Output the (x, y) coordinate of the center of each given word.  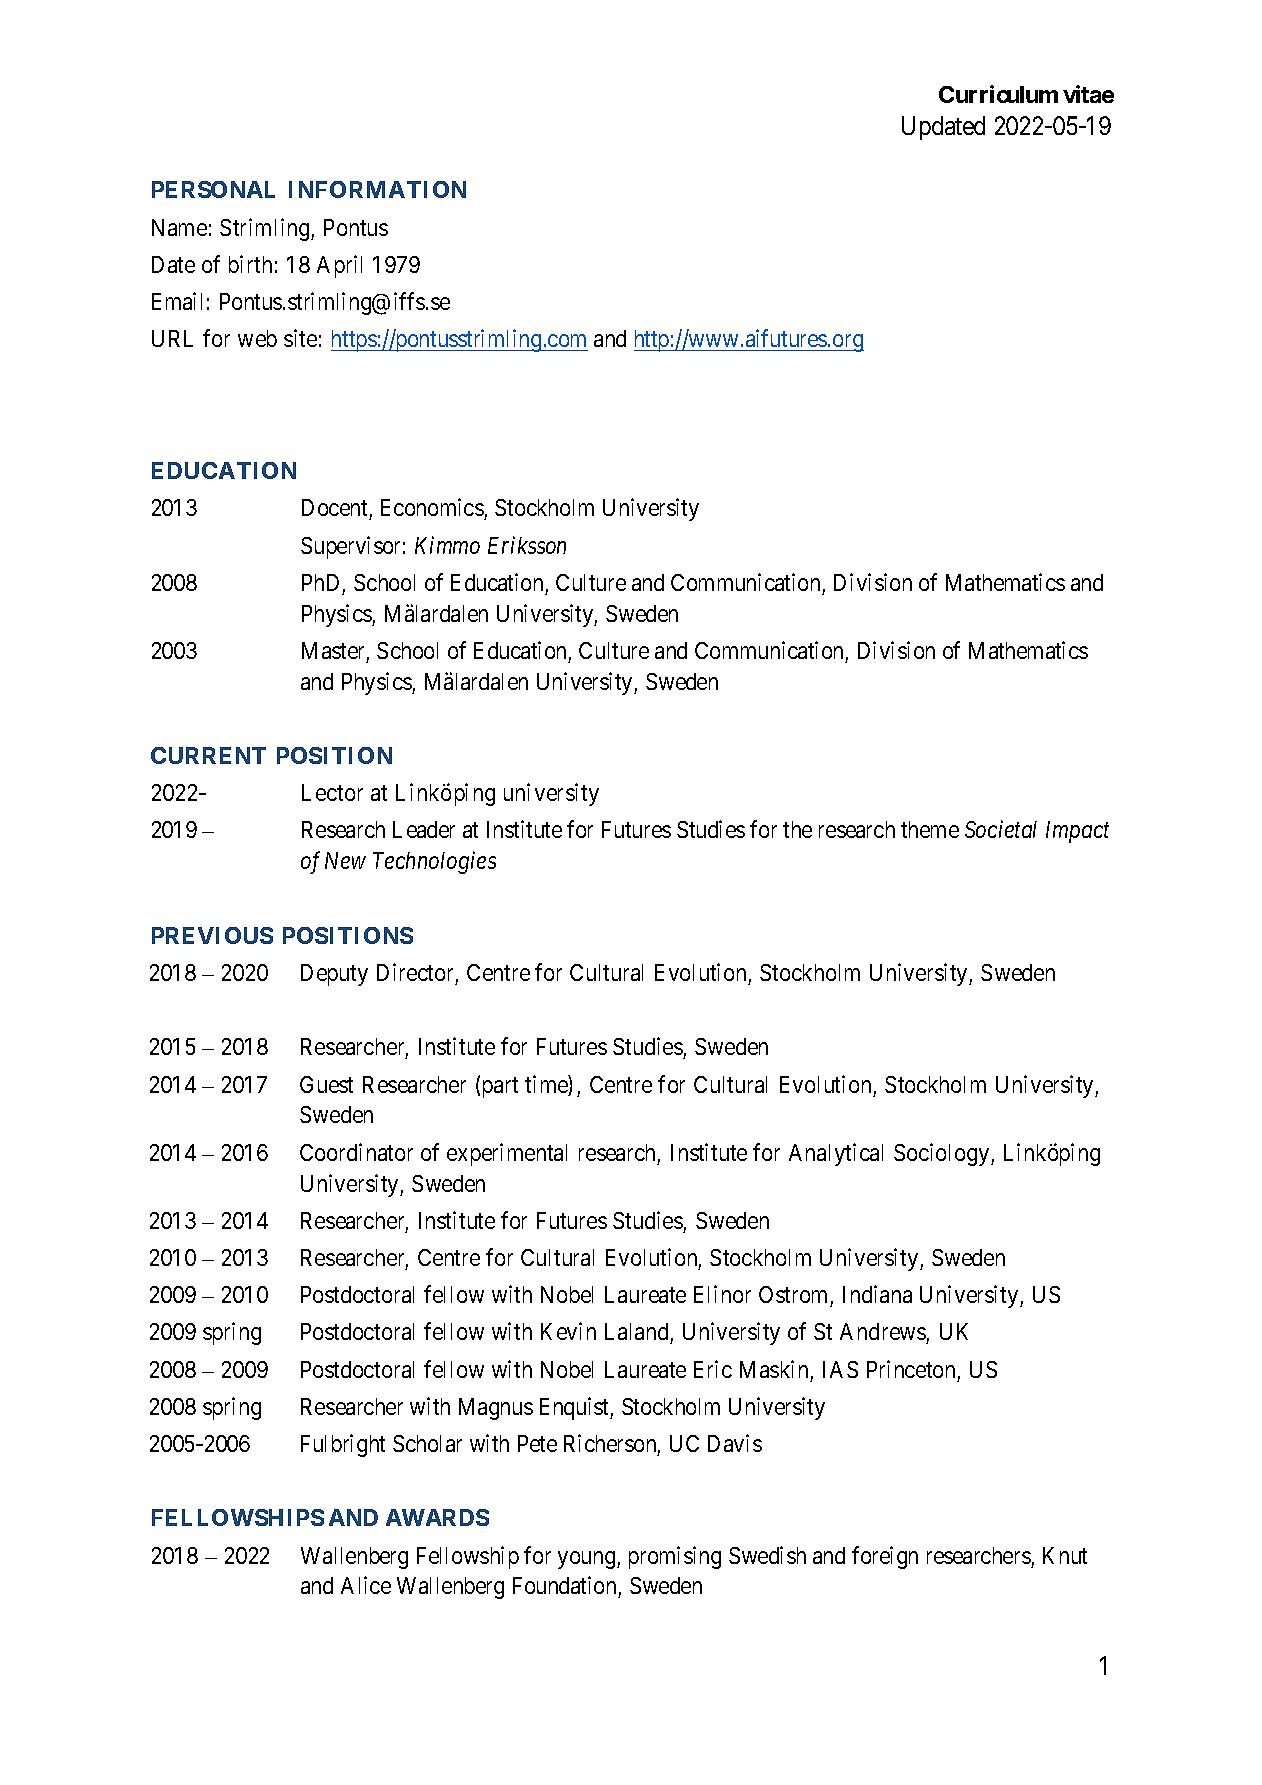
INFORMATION (377, 189)
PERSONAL (213, 189)
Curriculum (998, 94)
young (588, 1560)
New (345, 860)
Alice (366, 1585)
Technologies (434, 863)
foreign (885, 1557)
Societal (1001, 829)
